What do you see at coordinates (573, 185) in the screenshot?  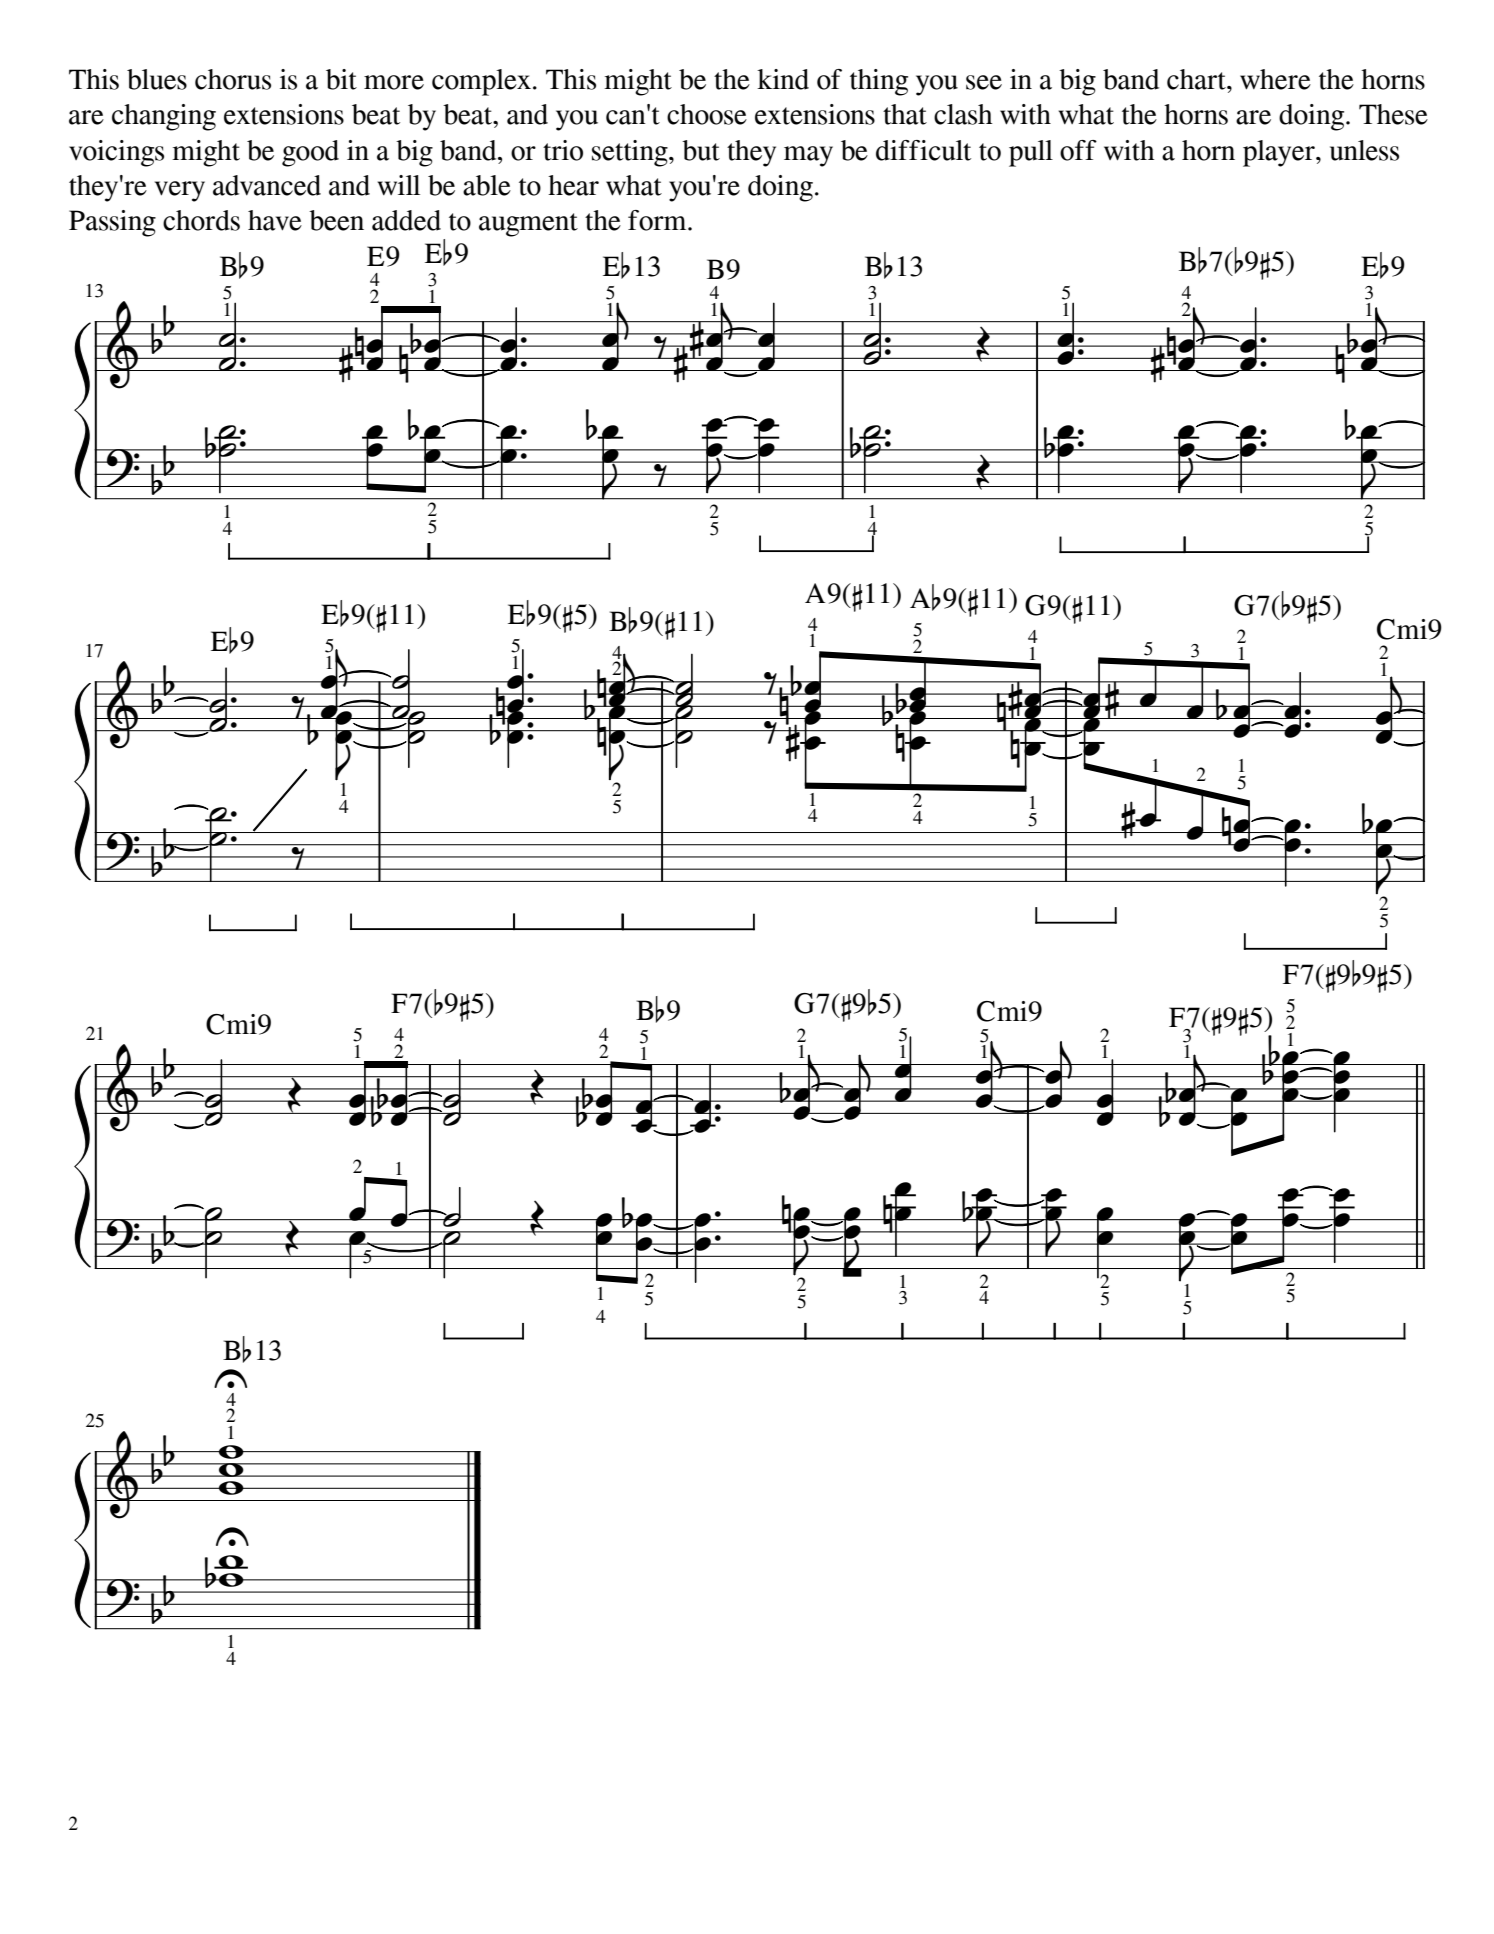 I see `hear` at bounding box center [573, 185].
